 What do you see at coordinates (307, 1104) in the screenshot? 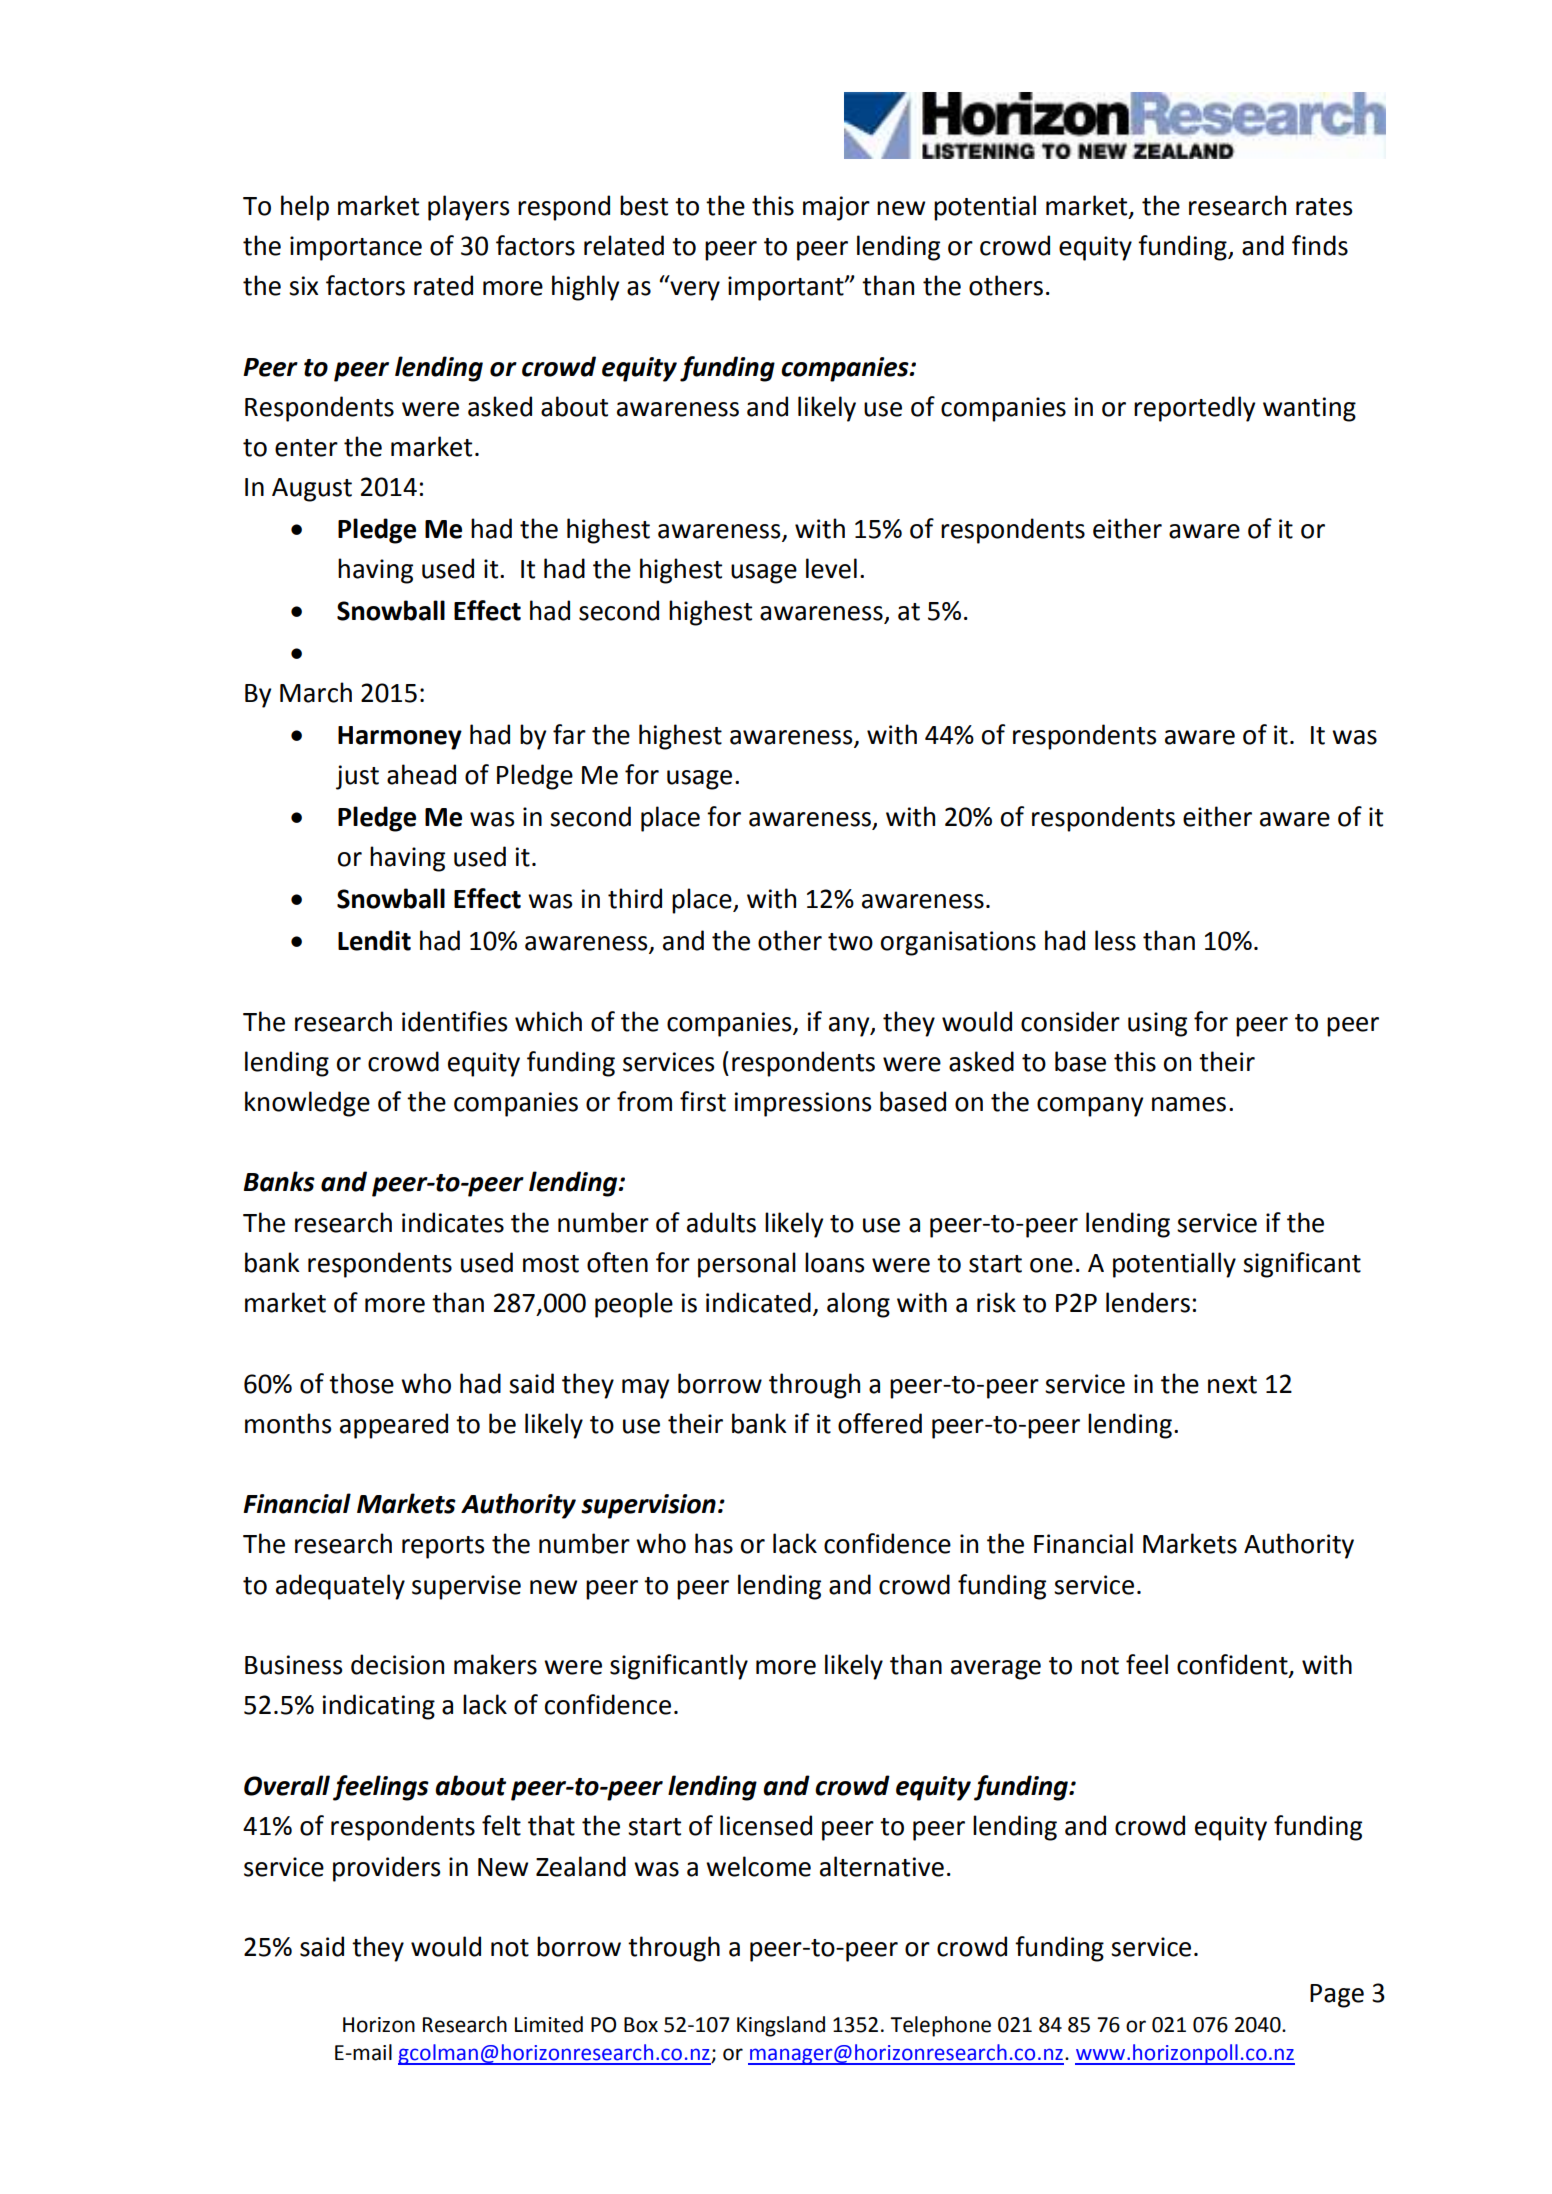
I see `knowledge` at bounding box center [307, 1104].
